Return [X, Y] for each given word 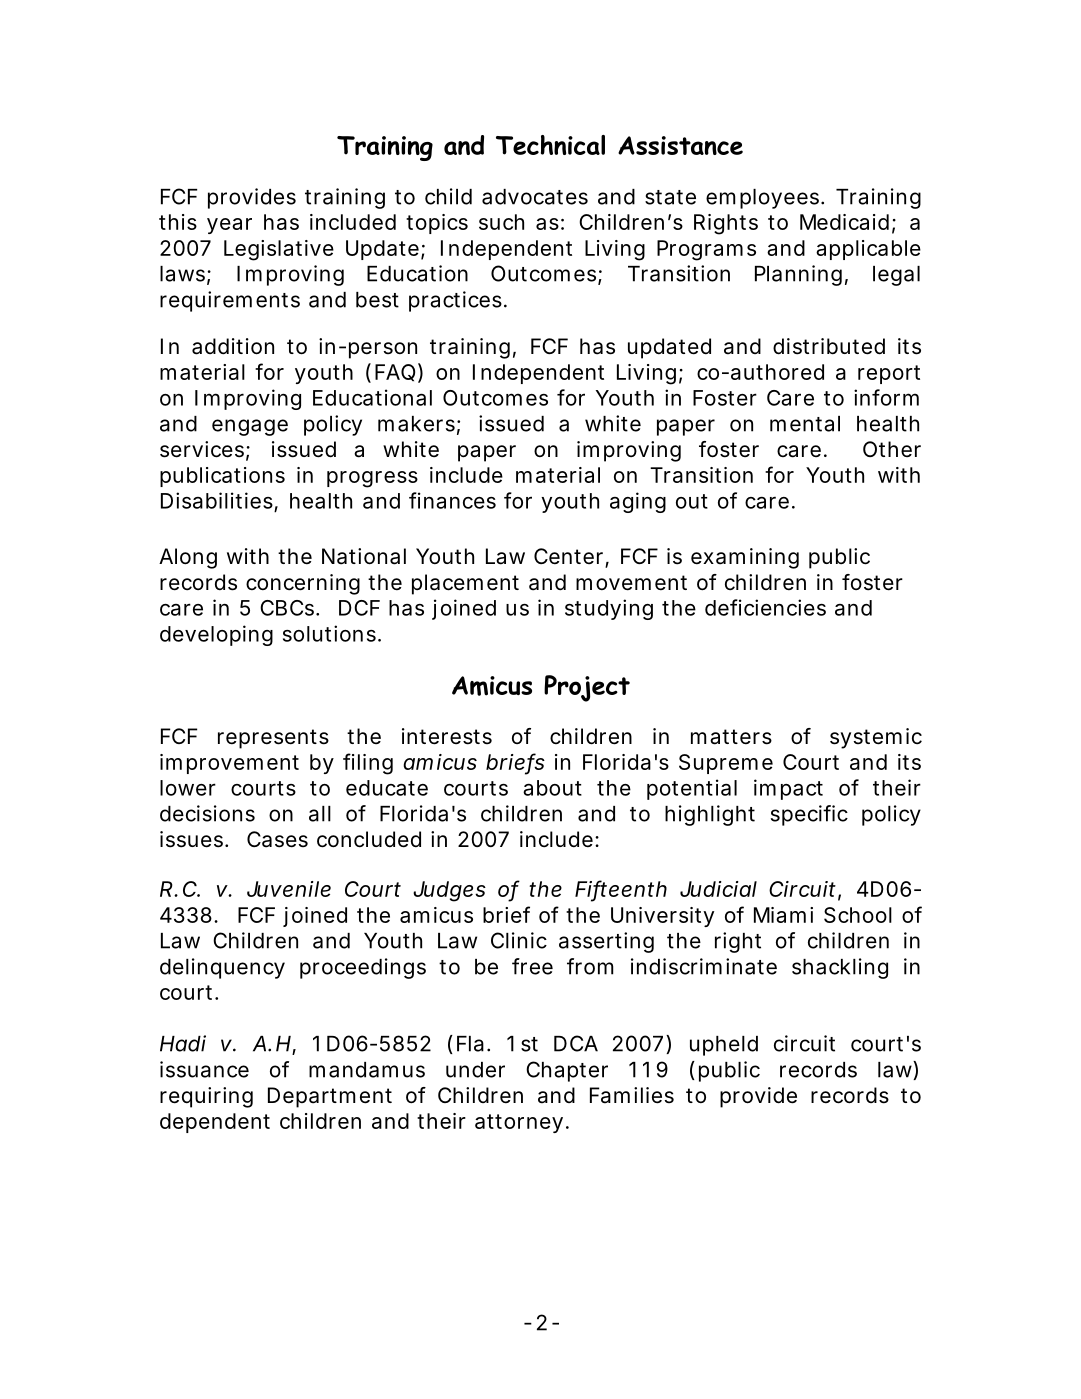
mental [805, 424]
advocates [535, 197]
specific [809, 815]
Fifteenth [621, 890]
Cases [277, 839]
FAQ [395, 373]
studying [609, 609]
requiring [206, 1097]
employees [764, 199]
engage [250, 427]
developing [216, 635]
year [229, 226]
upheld [724, 1046]
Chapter [567, 1071]
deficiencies [765, 607]
